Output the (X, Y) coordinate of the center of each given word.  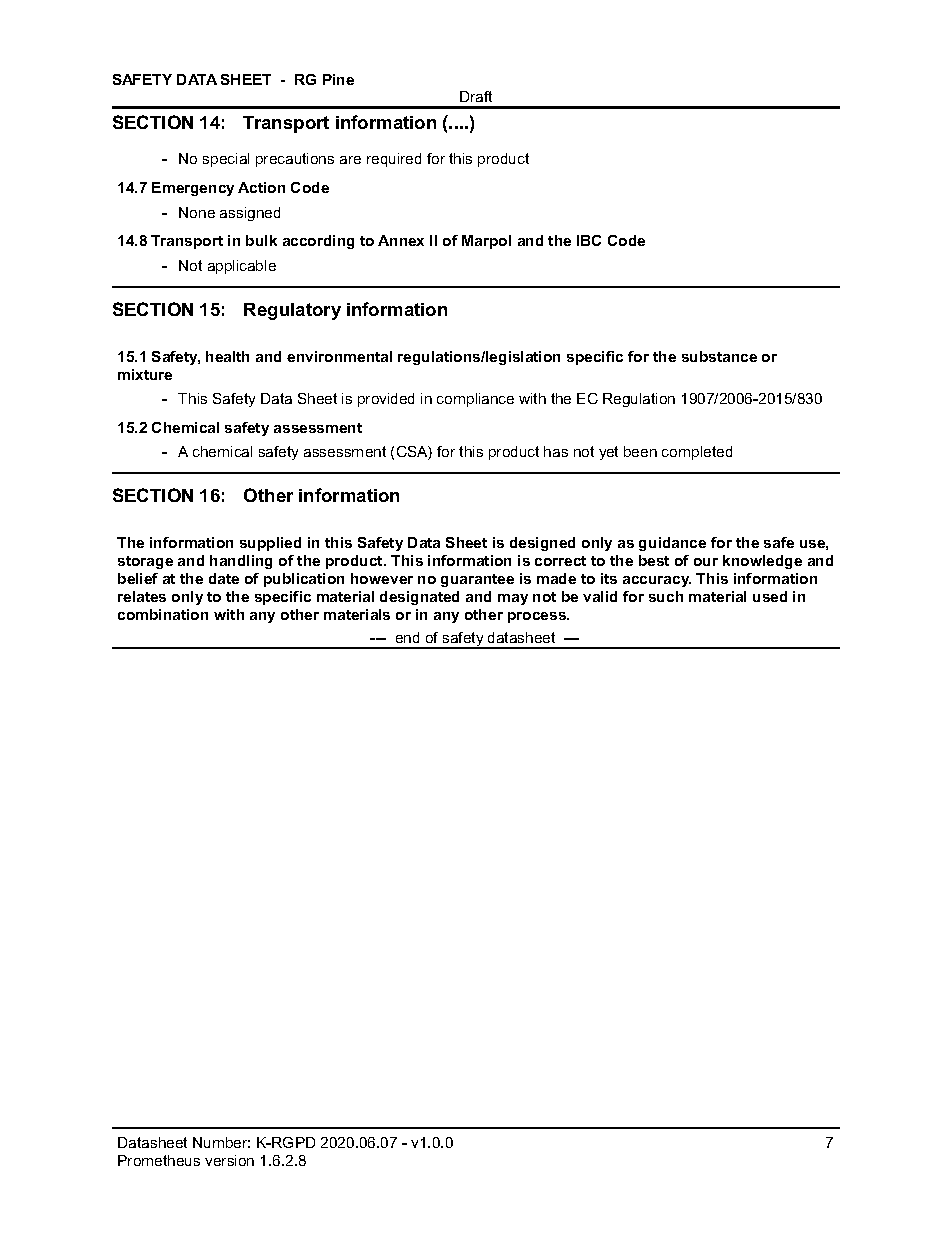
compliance (475, 400)
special (226, 160)
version (229, 1160)
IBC (589, 240)
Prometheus (159, 1160)
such (666, 596)
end (407, 637)
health (227, 356)
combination (163, 614)
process (538, 617)
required (394, 160)
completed (697, 453)
